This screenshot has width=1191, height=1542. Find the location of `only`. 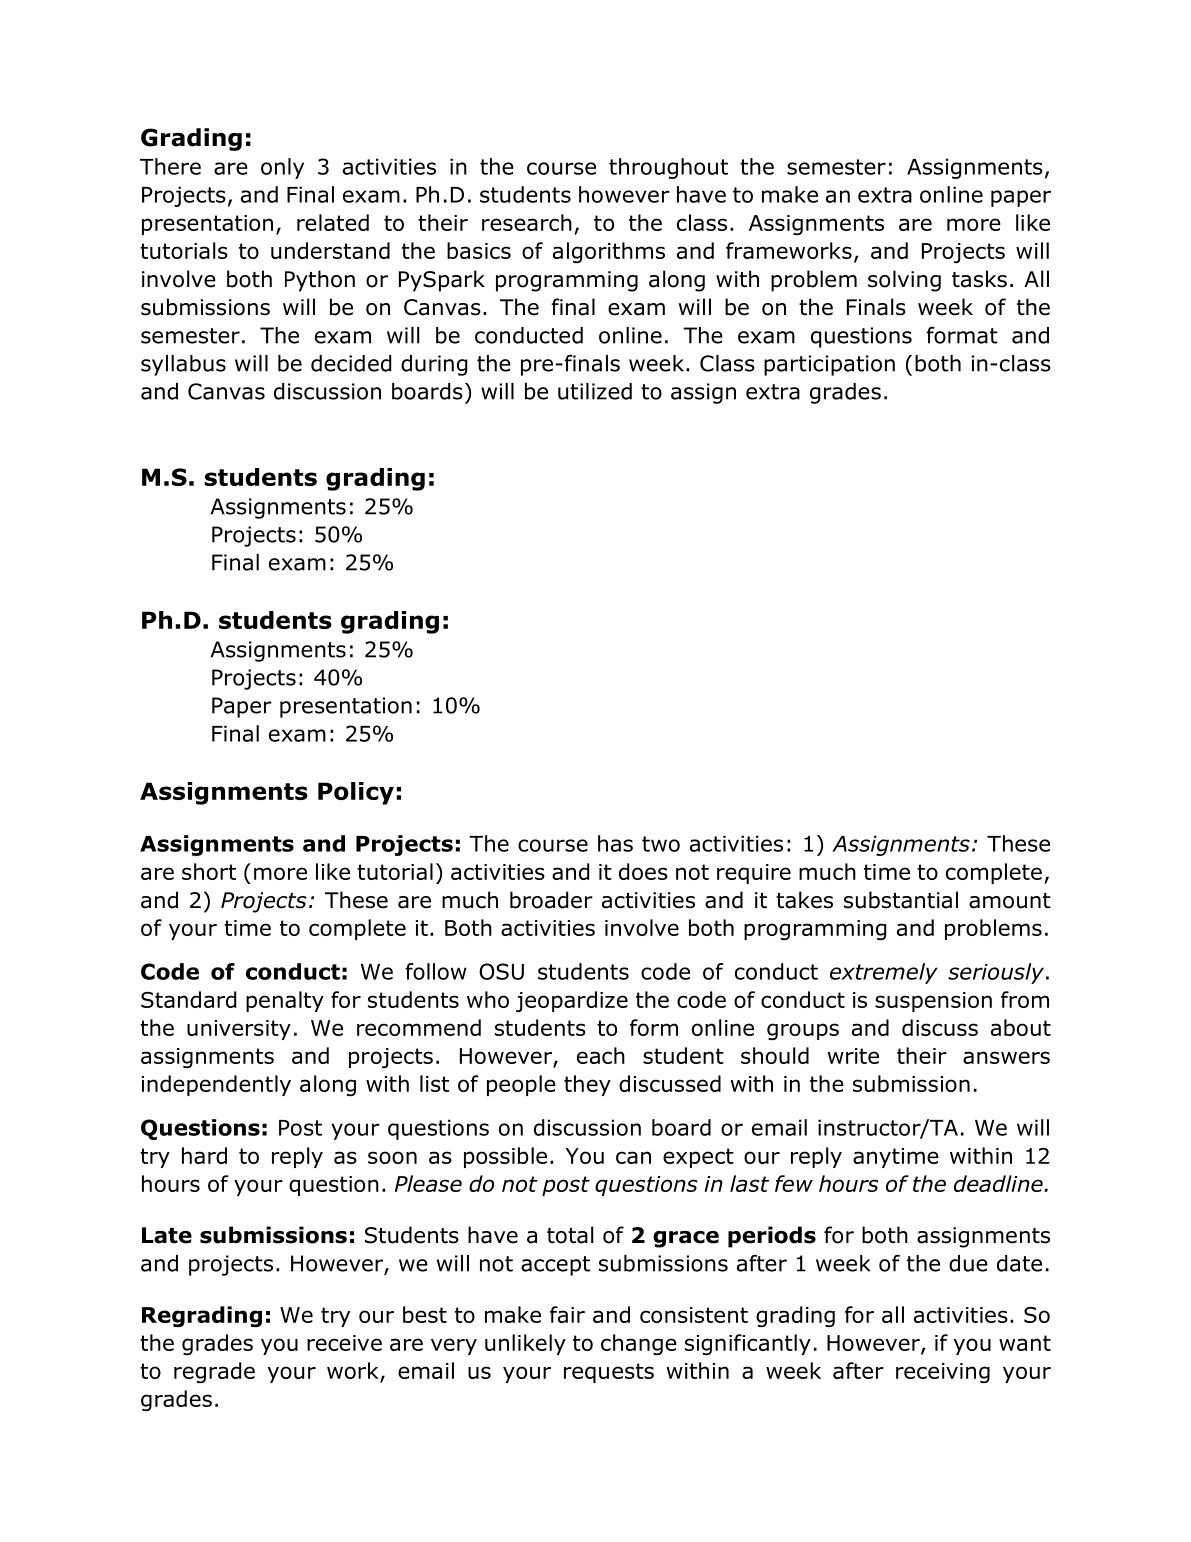

only is located at coordinates (282, 168).
